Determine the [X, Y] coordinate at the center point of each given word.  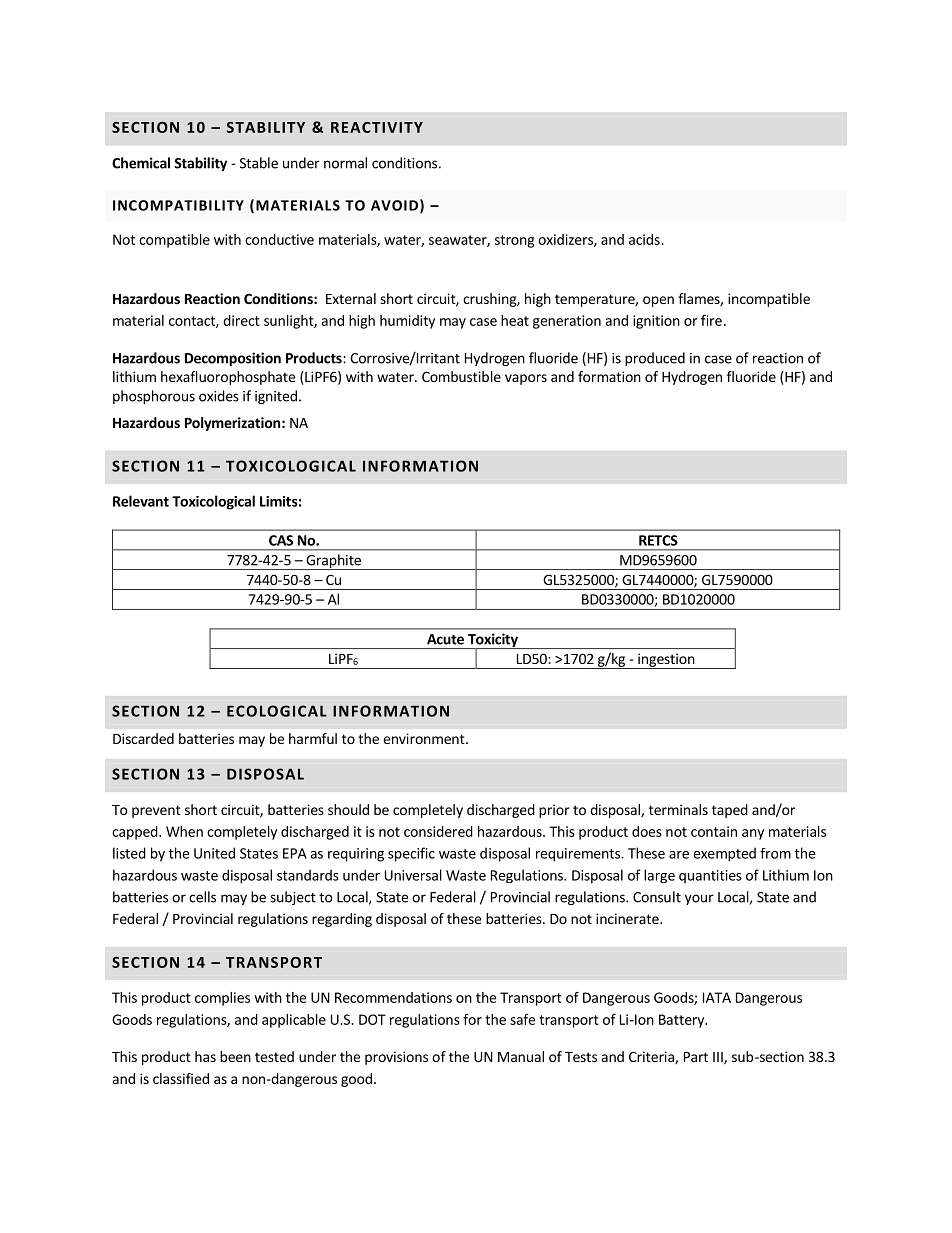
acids [645, 239]
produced [655, 359]
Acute [445, 639]
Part [696, 1057]
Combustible [461, 376]
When [184, 831]
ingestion [666, 661]
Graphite [333, 562]
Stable [259, 163]
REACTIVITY [377, 127]
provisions [396, 1058]
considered [438, 831]
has [205, 1056]
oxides [219, 396]
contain [714, 831]
